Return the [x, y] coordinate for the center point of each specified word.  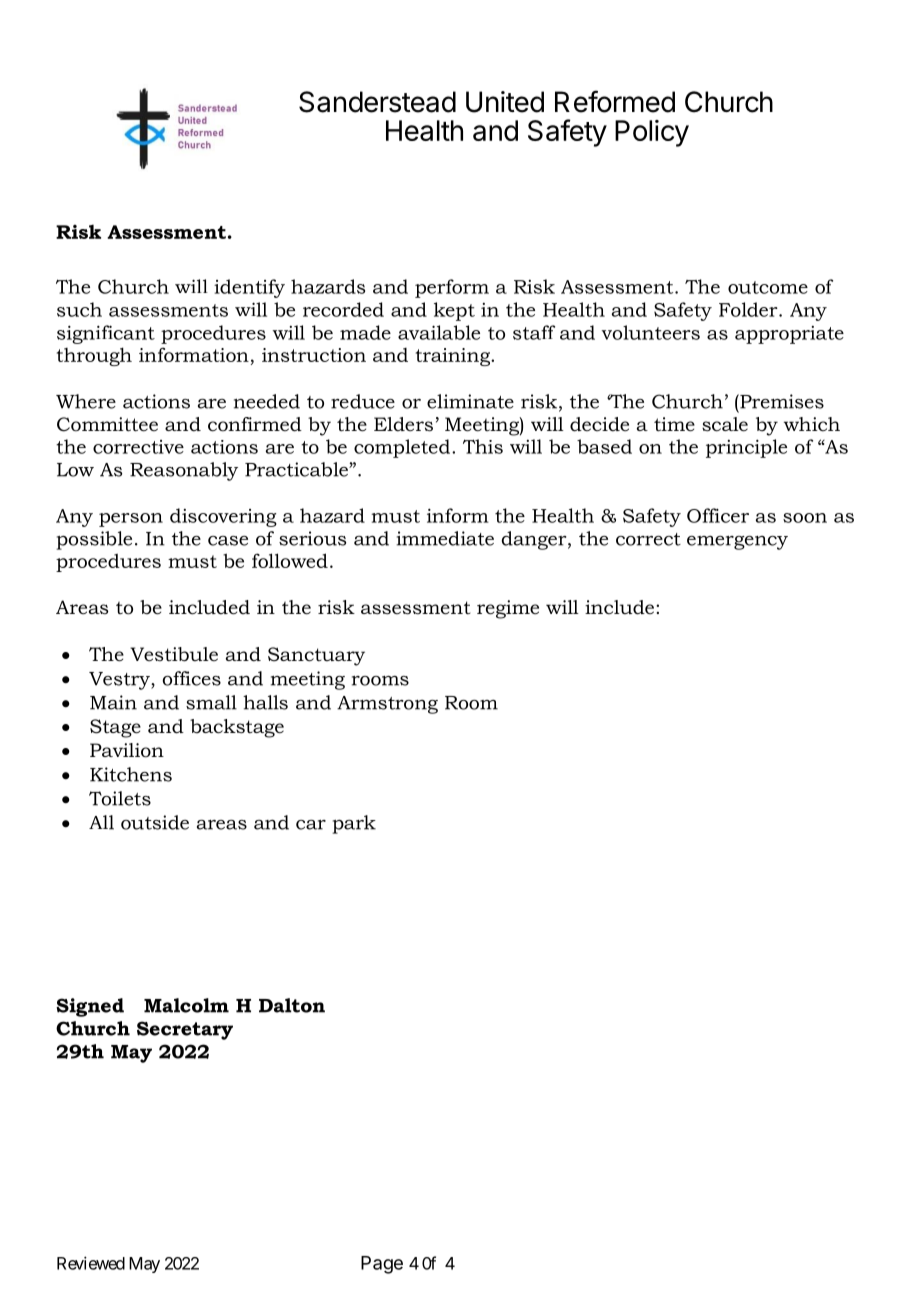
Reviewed [91, 1263]
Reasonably [184, 471]
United [505, 102]
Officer [718, 515]
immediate [445, 538]
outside [155, 822]
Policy [652, 133]
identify [249, 288]
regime [508, 609]
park [354, 824]
